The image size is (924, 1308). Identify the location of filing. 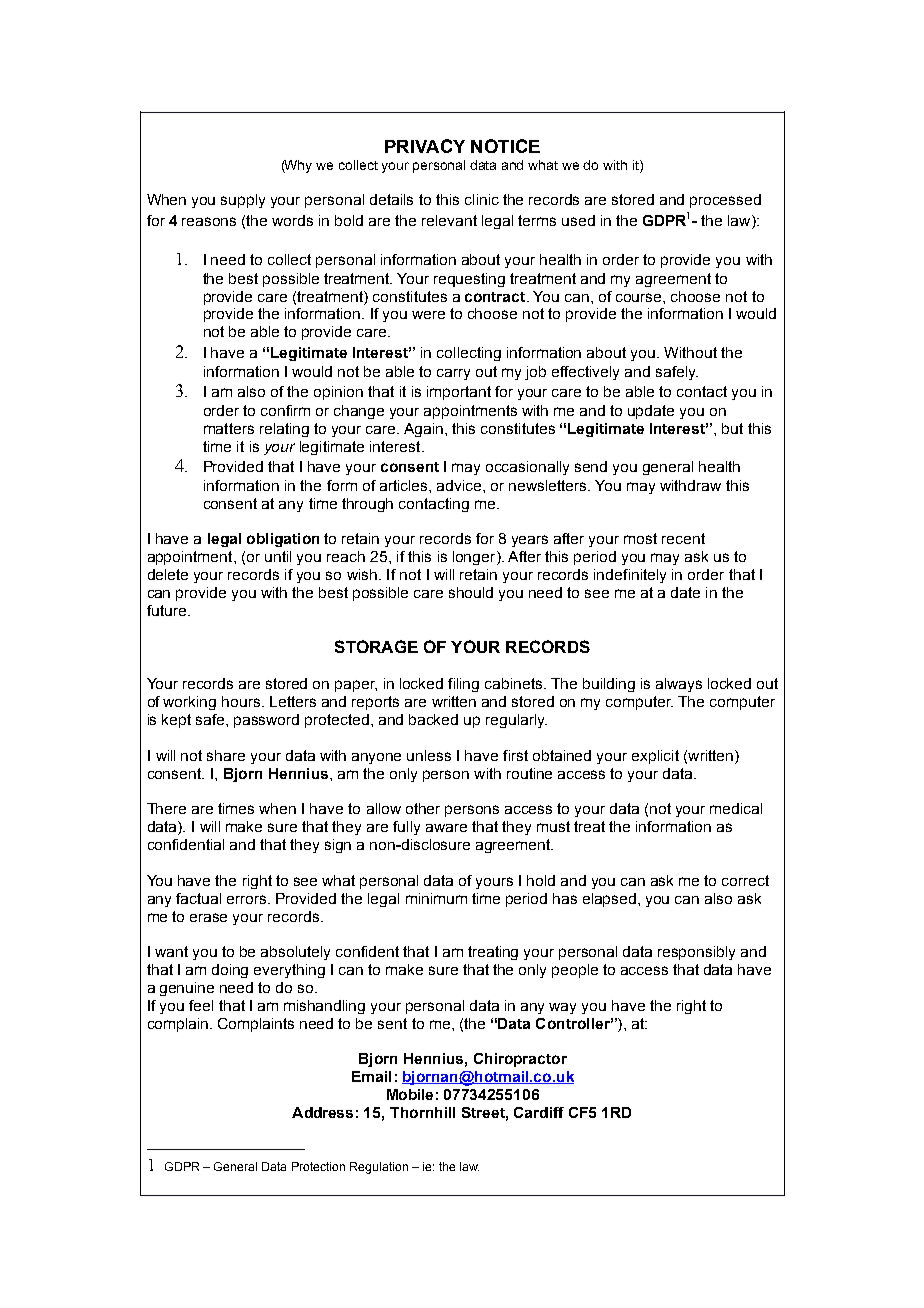
(463, 685).
